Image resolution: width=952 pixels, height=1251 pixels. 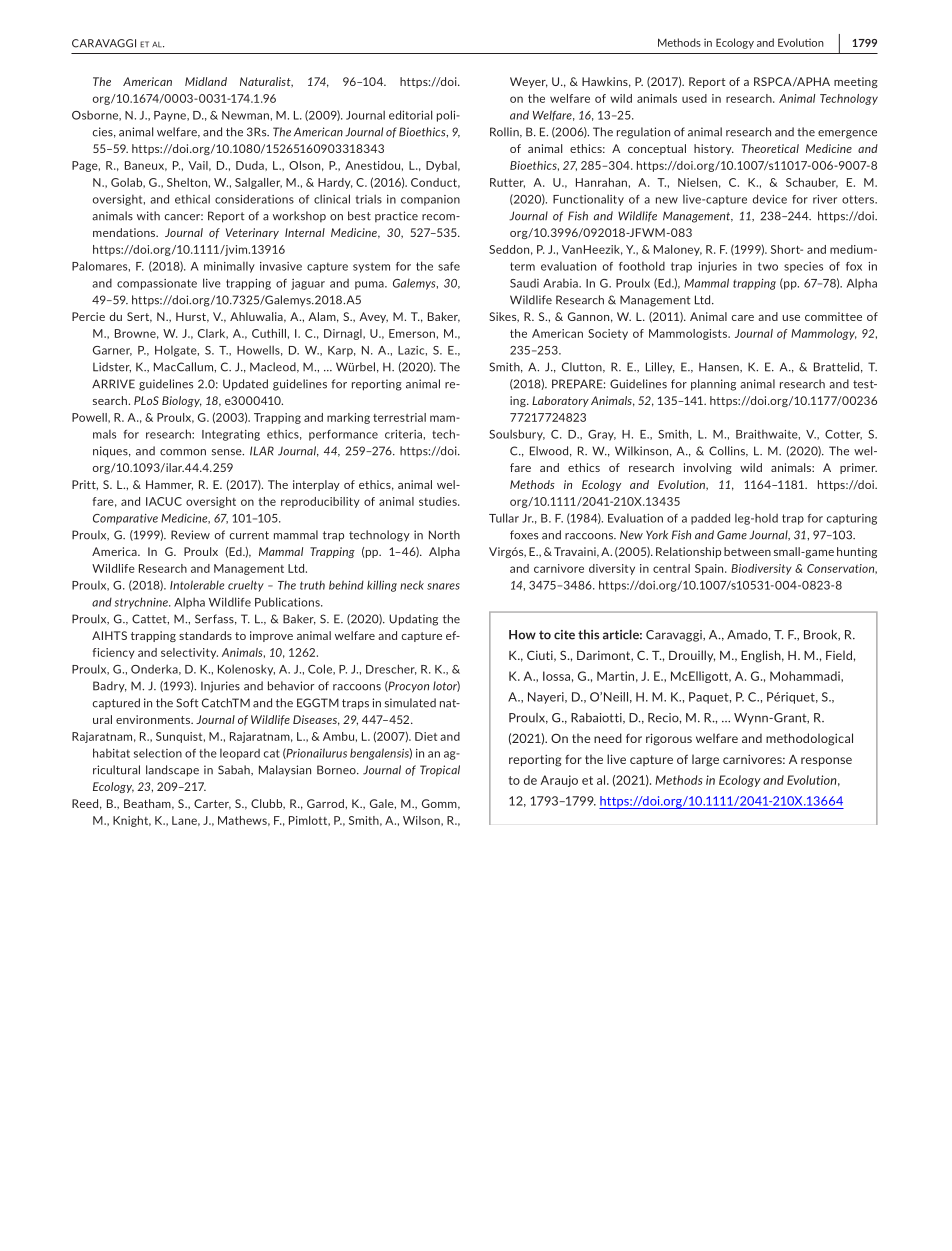 What do you see at coordinates (410, 115) in the screenshot?
I see `editorial` at bounding box center [410, 115].
